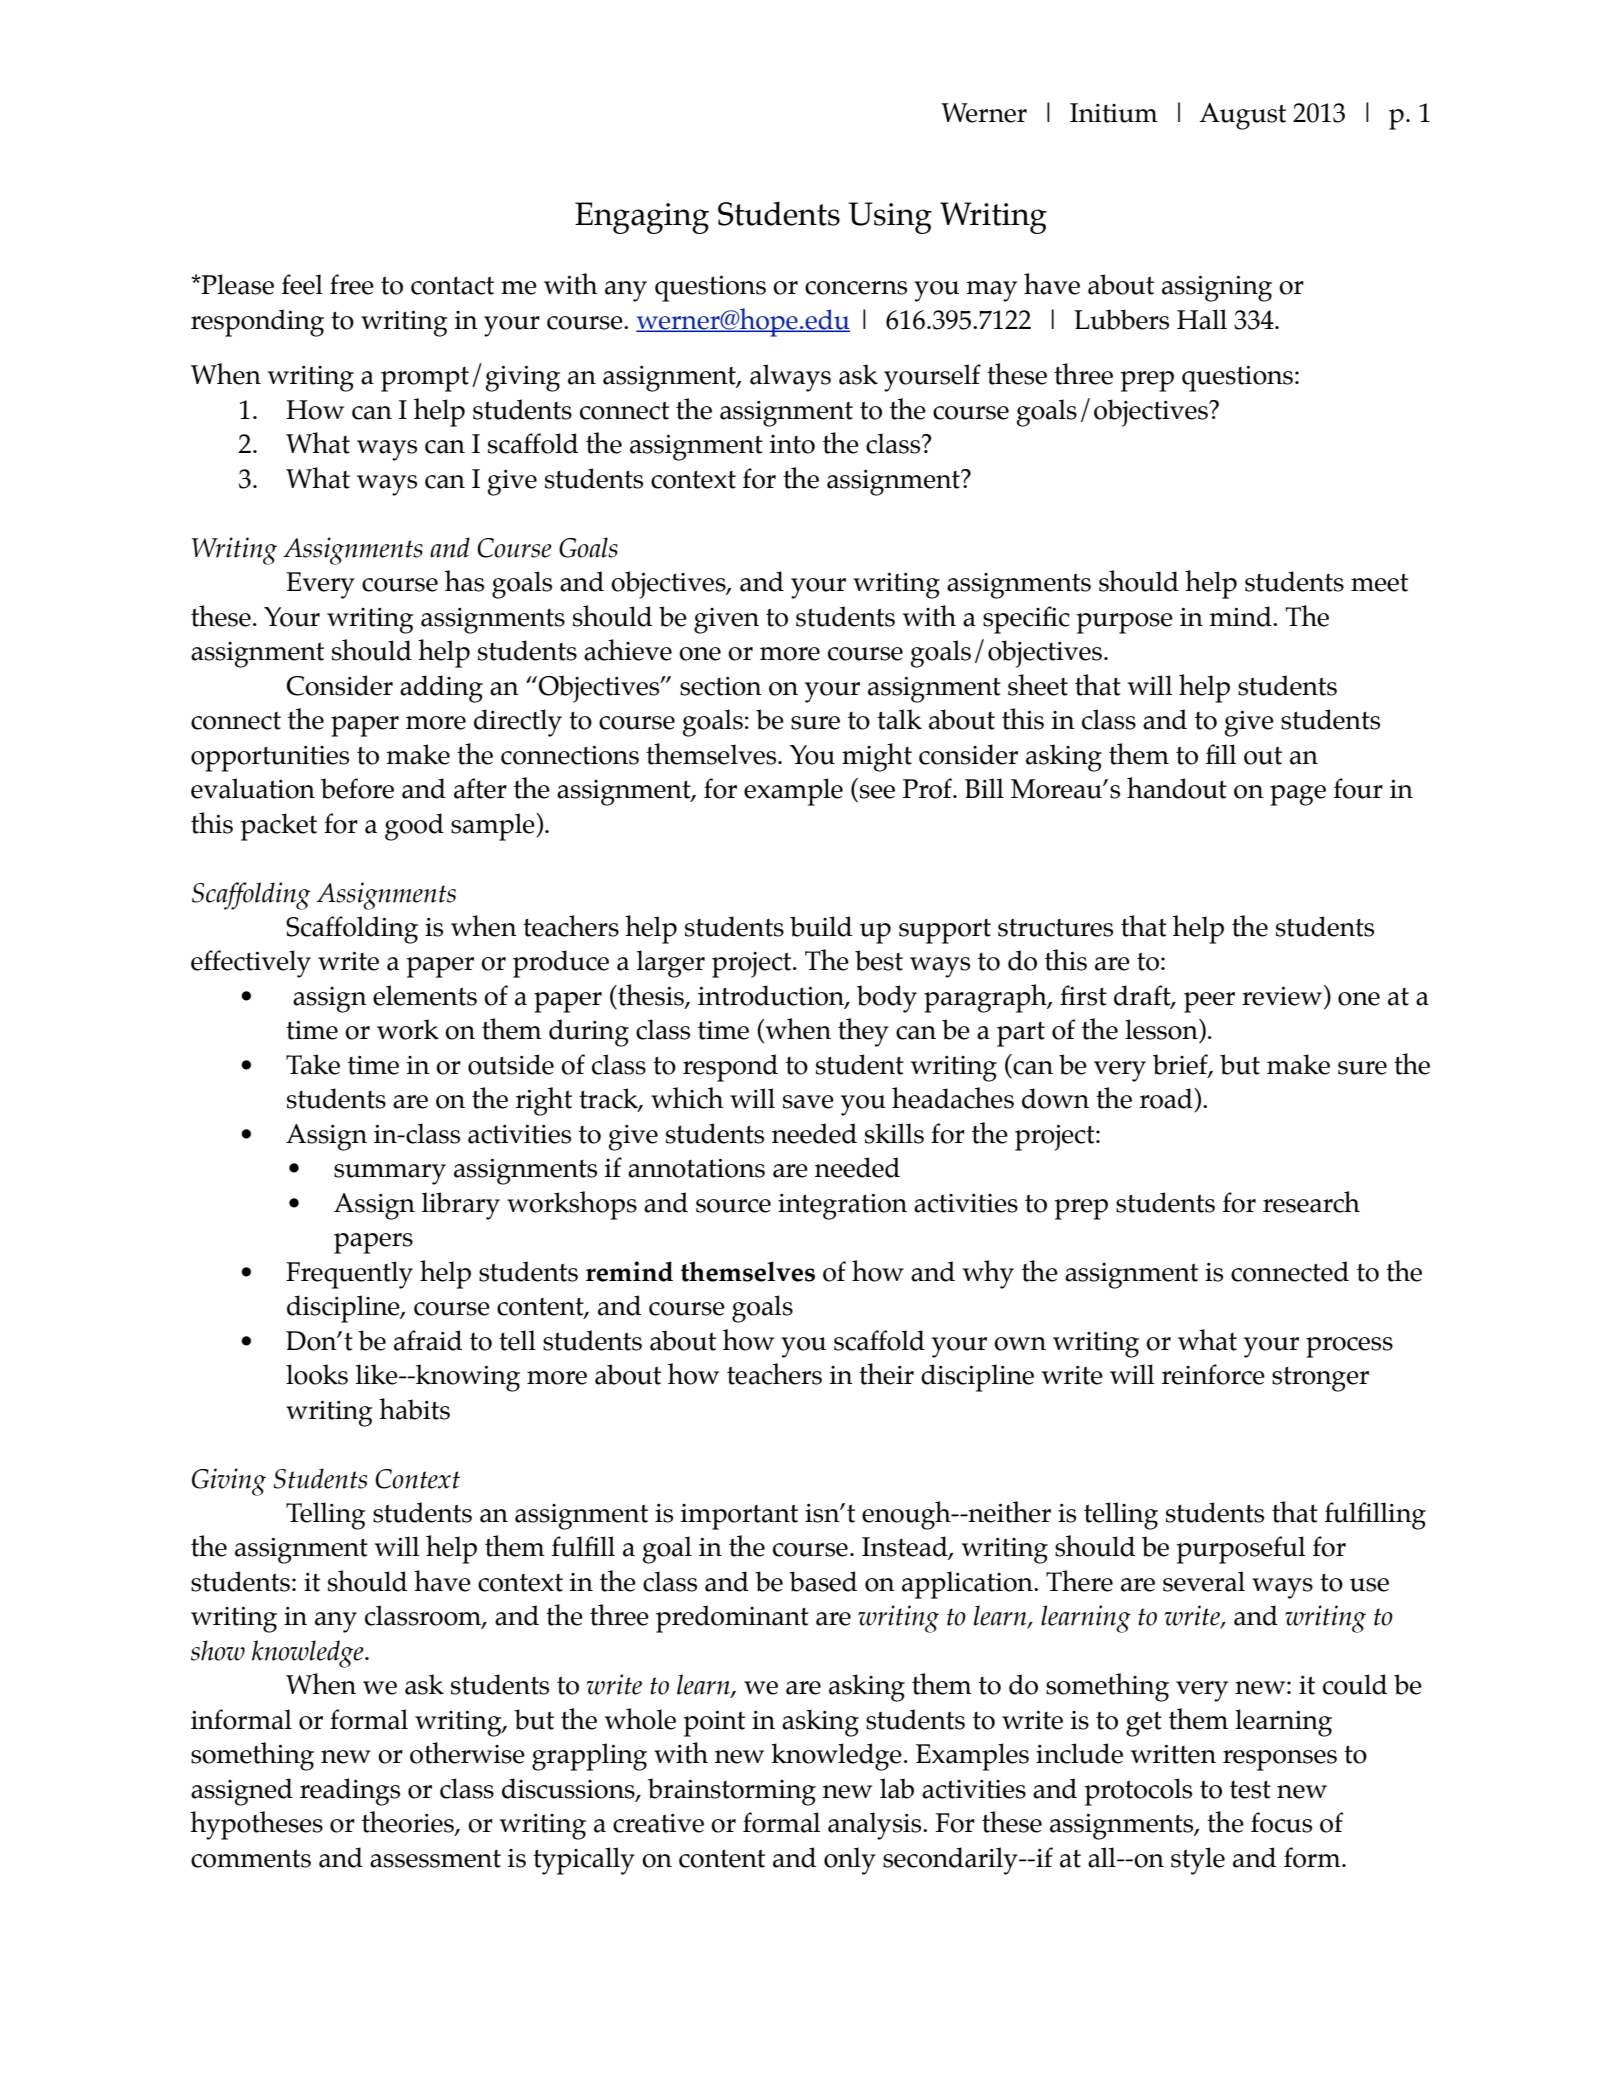 This page has height=2100, width=1622. Describe the element at coordinates (425, 995) in the page. I see `elements` at that location.
